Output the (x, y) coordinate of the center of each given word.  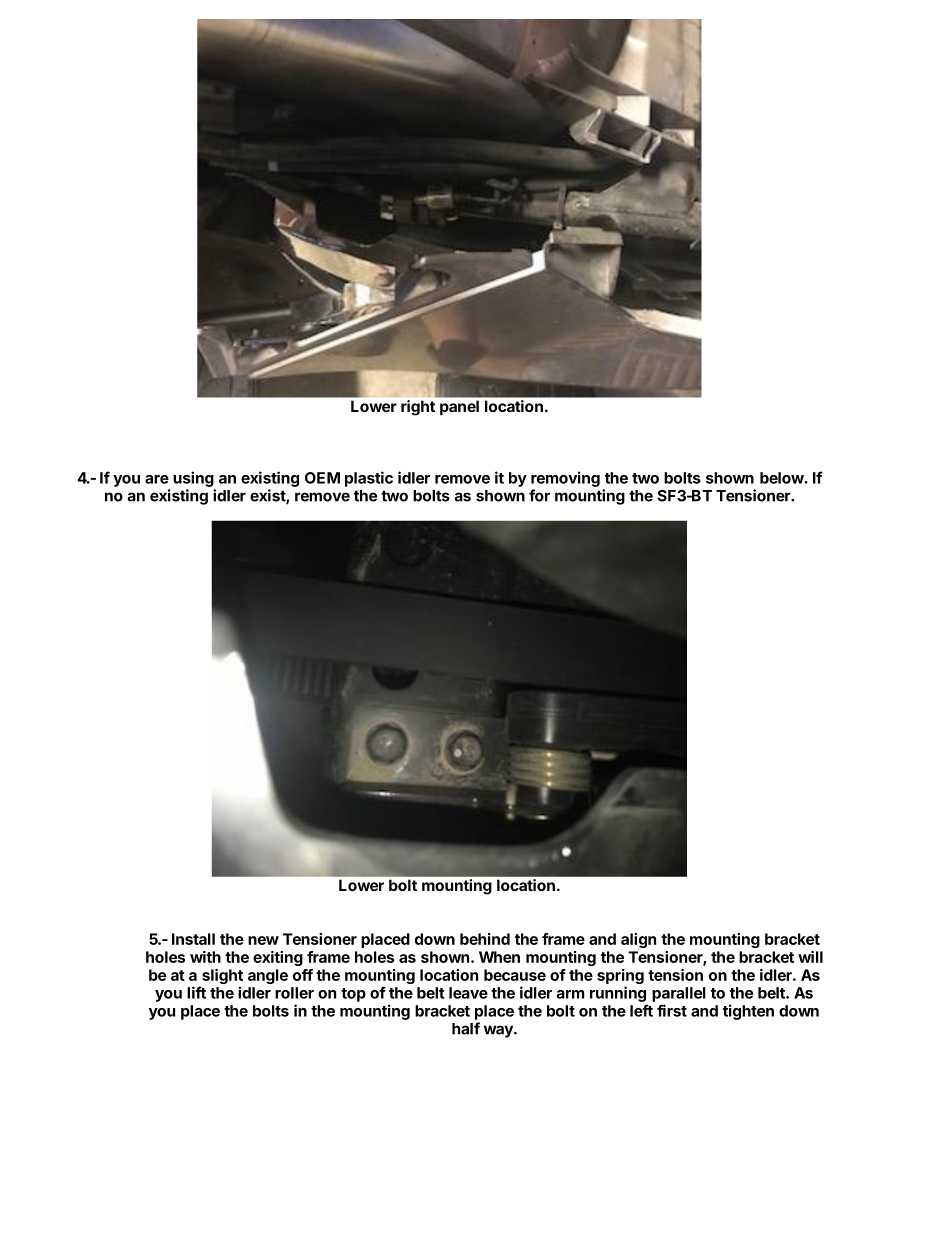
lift (196, 992)
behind (485, 939)
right (418, 408)
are (157, 479)
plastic (369, 479)
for (539, 495)
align (638, 940)
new (263, 940)
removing (565, 479)
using (193, 479)
